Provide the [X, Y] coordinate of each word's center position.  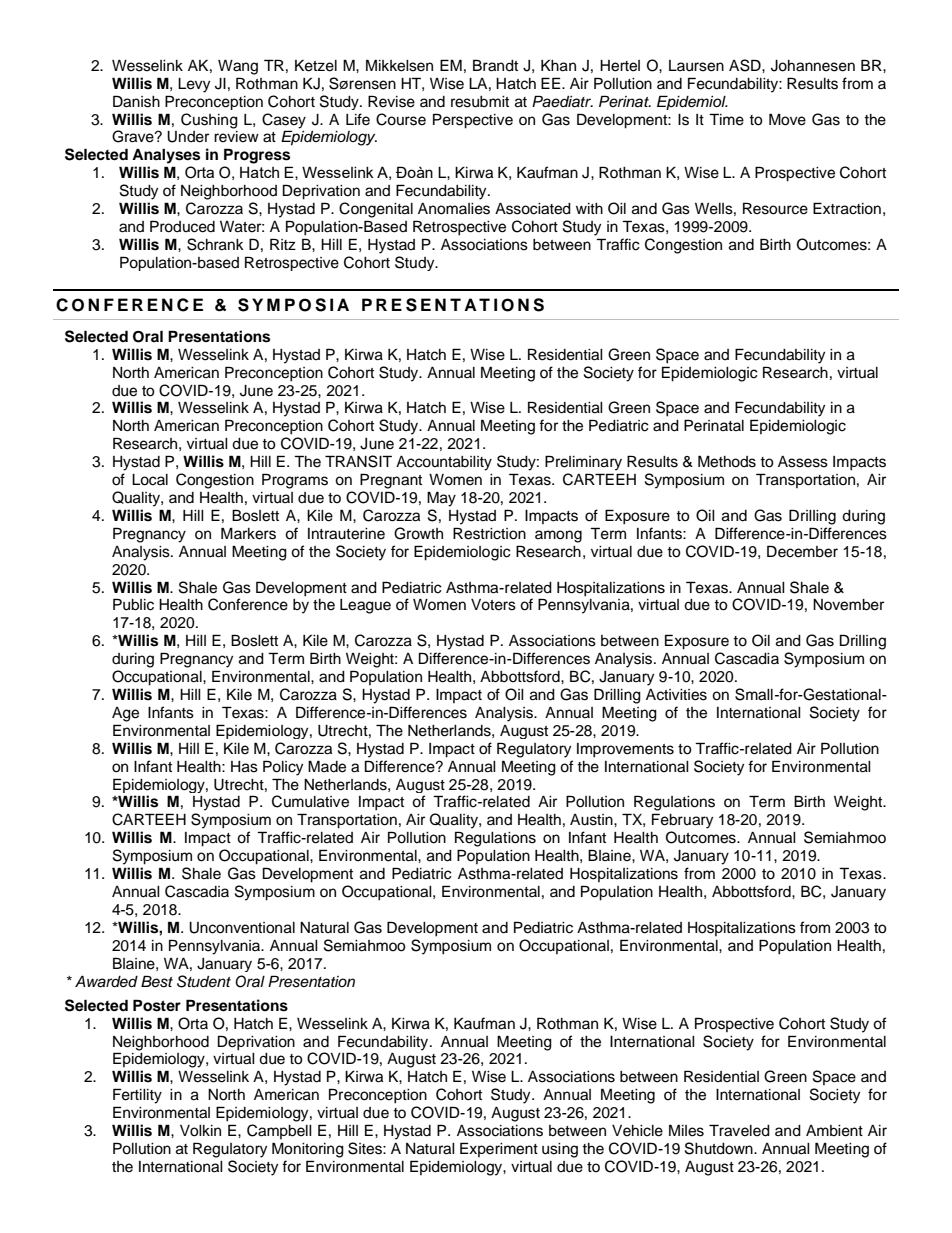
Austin [592, 820]
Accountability [444, 463]
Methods [727, 461]
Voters [493, 605]
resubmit [480, 102]
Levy [194, 85]
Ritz [283, 244]
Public [133, 604]
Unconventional [242, 928]
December [802, 551]
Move [787, 119]
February [682, 821]
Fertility [137, 1096]
